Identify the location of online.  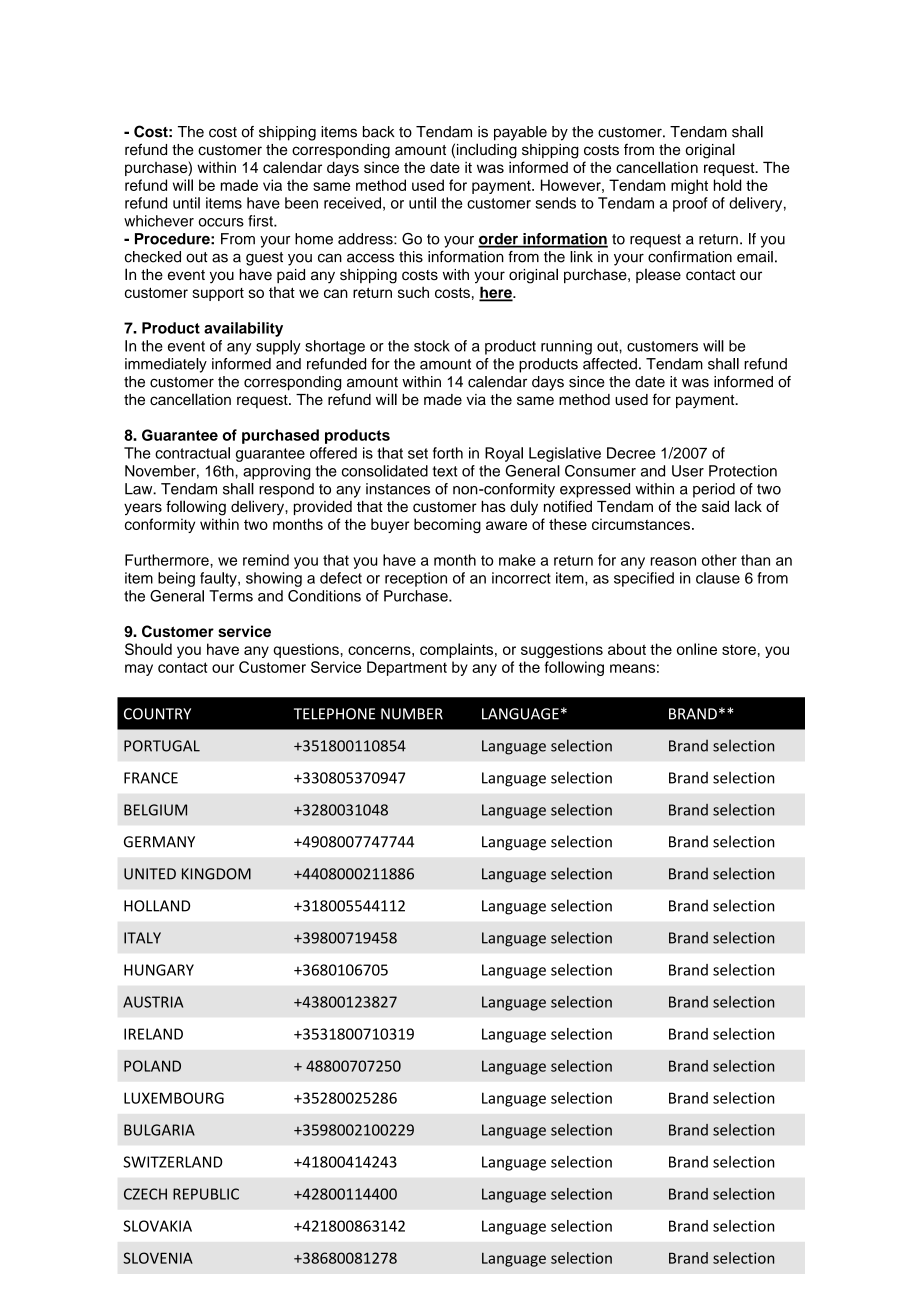
(697, 649).
